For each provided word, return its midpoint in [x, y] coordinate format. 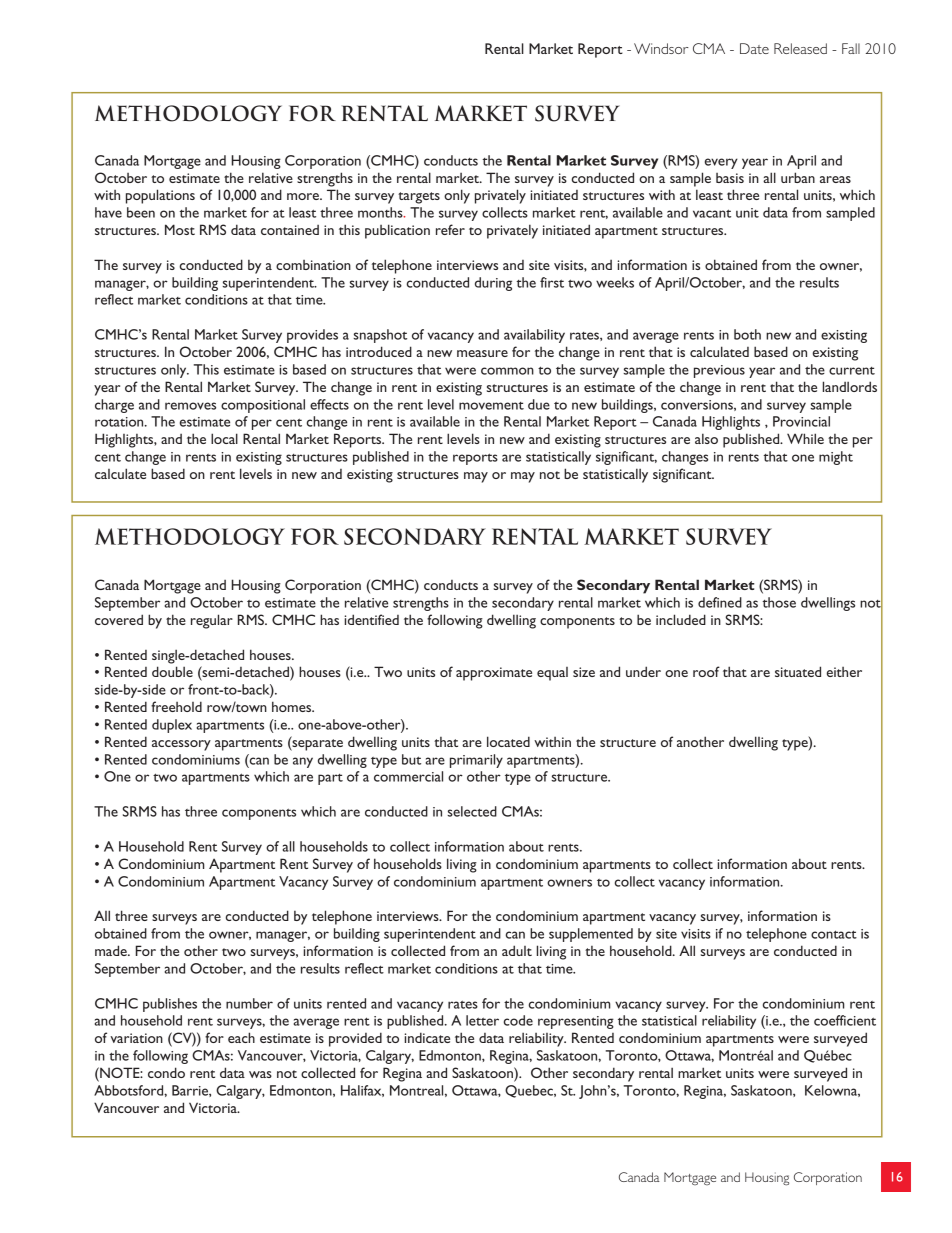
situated [798, 671]
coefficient [845, 1020]
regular [212, 621]
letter [482, 1020]
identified [372, 619]
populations [160, 196]
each [241, 1037]
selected [472, 811]
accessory [181, 745]
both [747, 334]
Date [754, 48]
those [779, 602]
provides [312, 336]
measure [482, 353]
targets [419, 198]
